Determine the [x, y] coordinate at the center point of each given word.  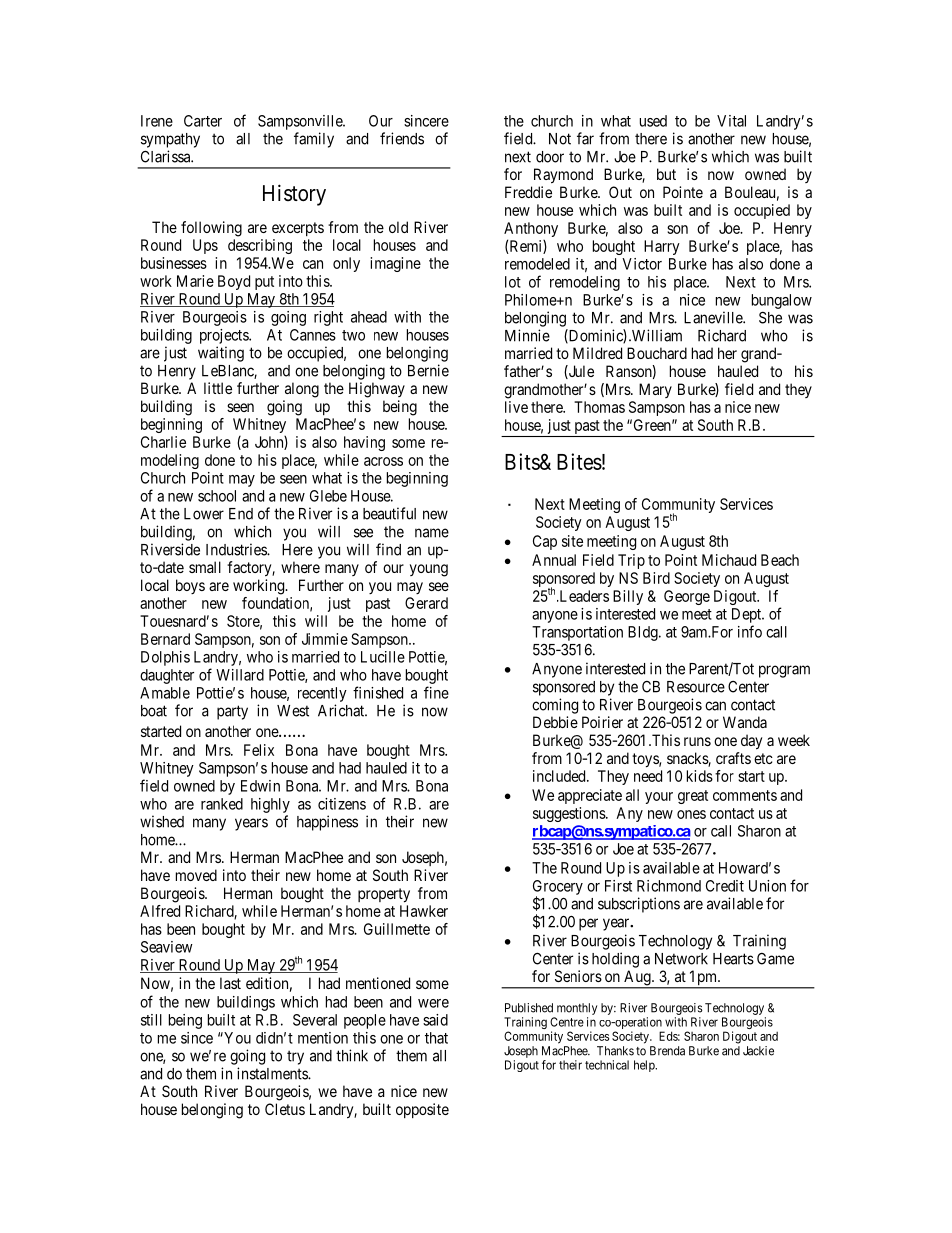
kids [700, 776]
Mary [655, 390]
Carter [203, 121]
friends [402, 138]
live [516, 407]
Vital [731, 121]
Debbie [555, 722]
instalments [273, 1073]
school [217, 496]
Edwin [260, 786]
